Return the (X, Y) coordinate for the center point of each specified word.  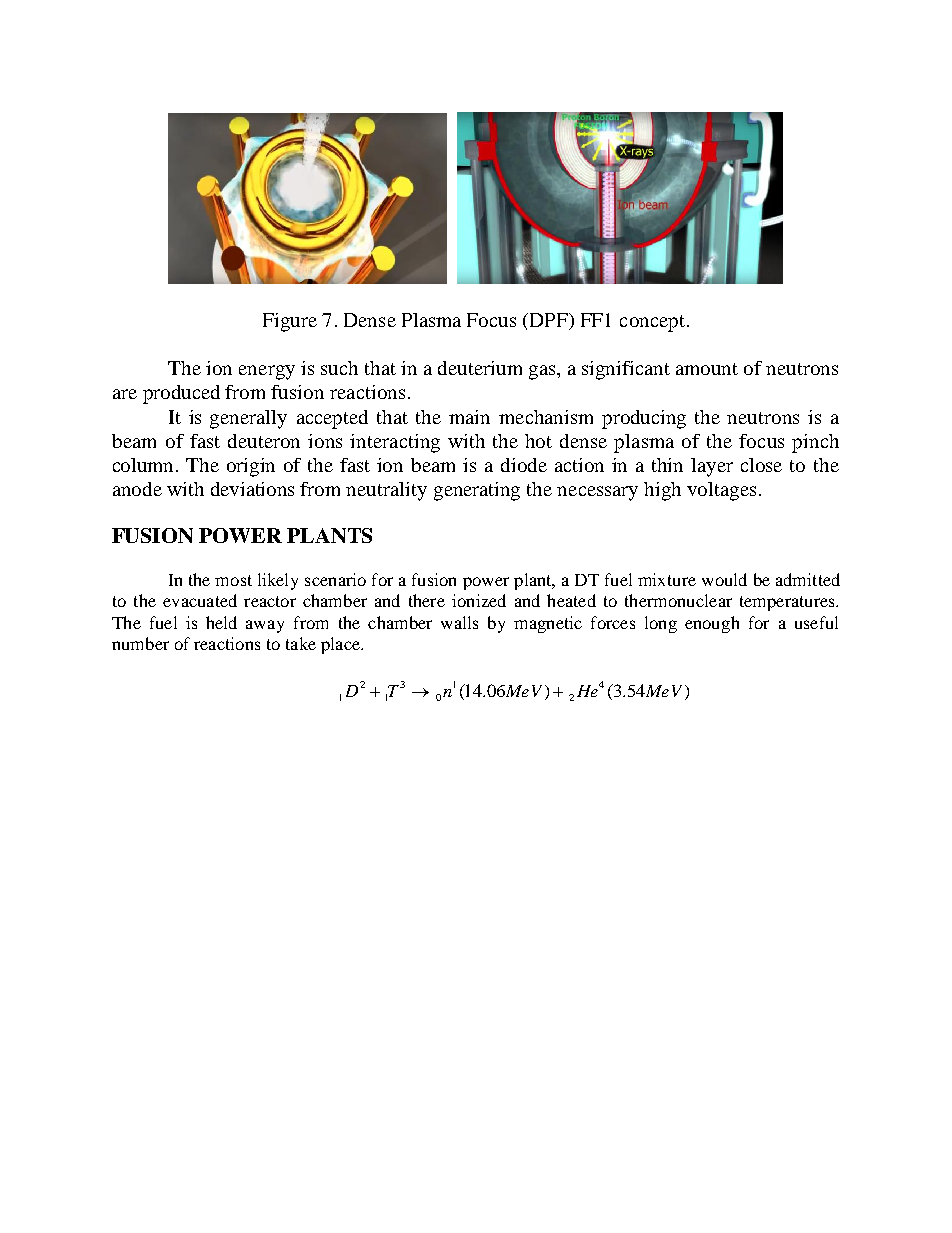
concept (652, 323)
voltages (721, 491)
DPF (548, 320)
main (469, 417)
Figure (290, 322)
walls (459, 622)
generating (477, 491)
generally (248, 419)
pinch (815, 443)
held (221, 622)
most (233, 580)
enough (712, 624)
